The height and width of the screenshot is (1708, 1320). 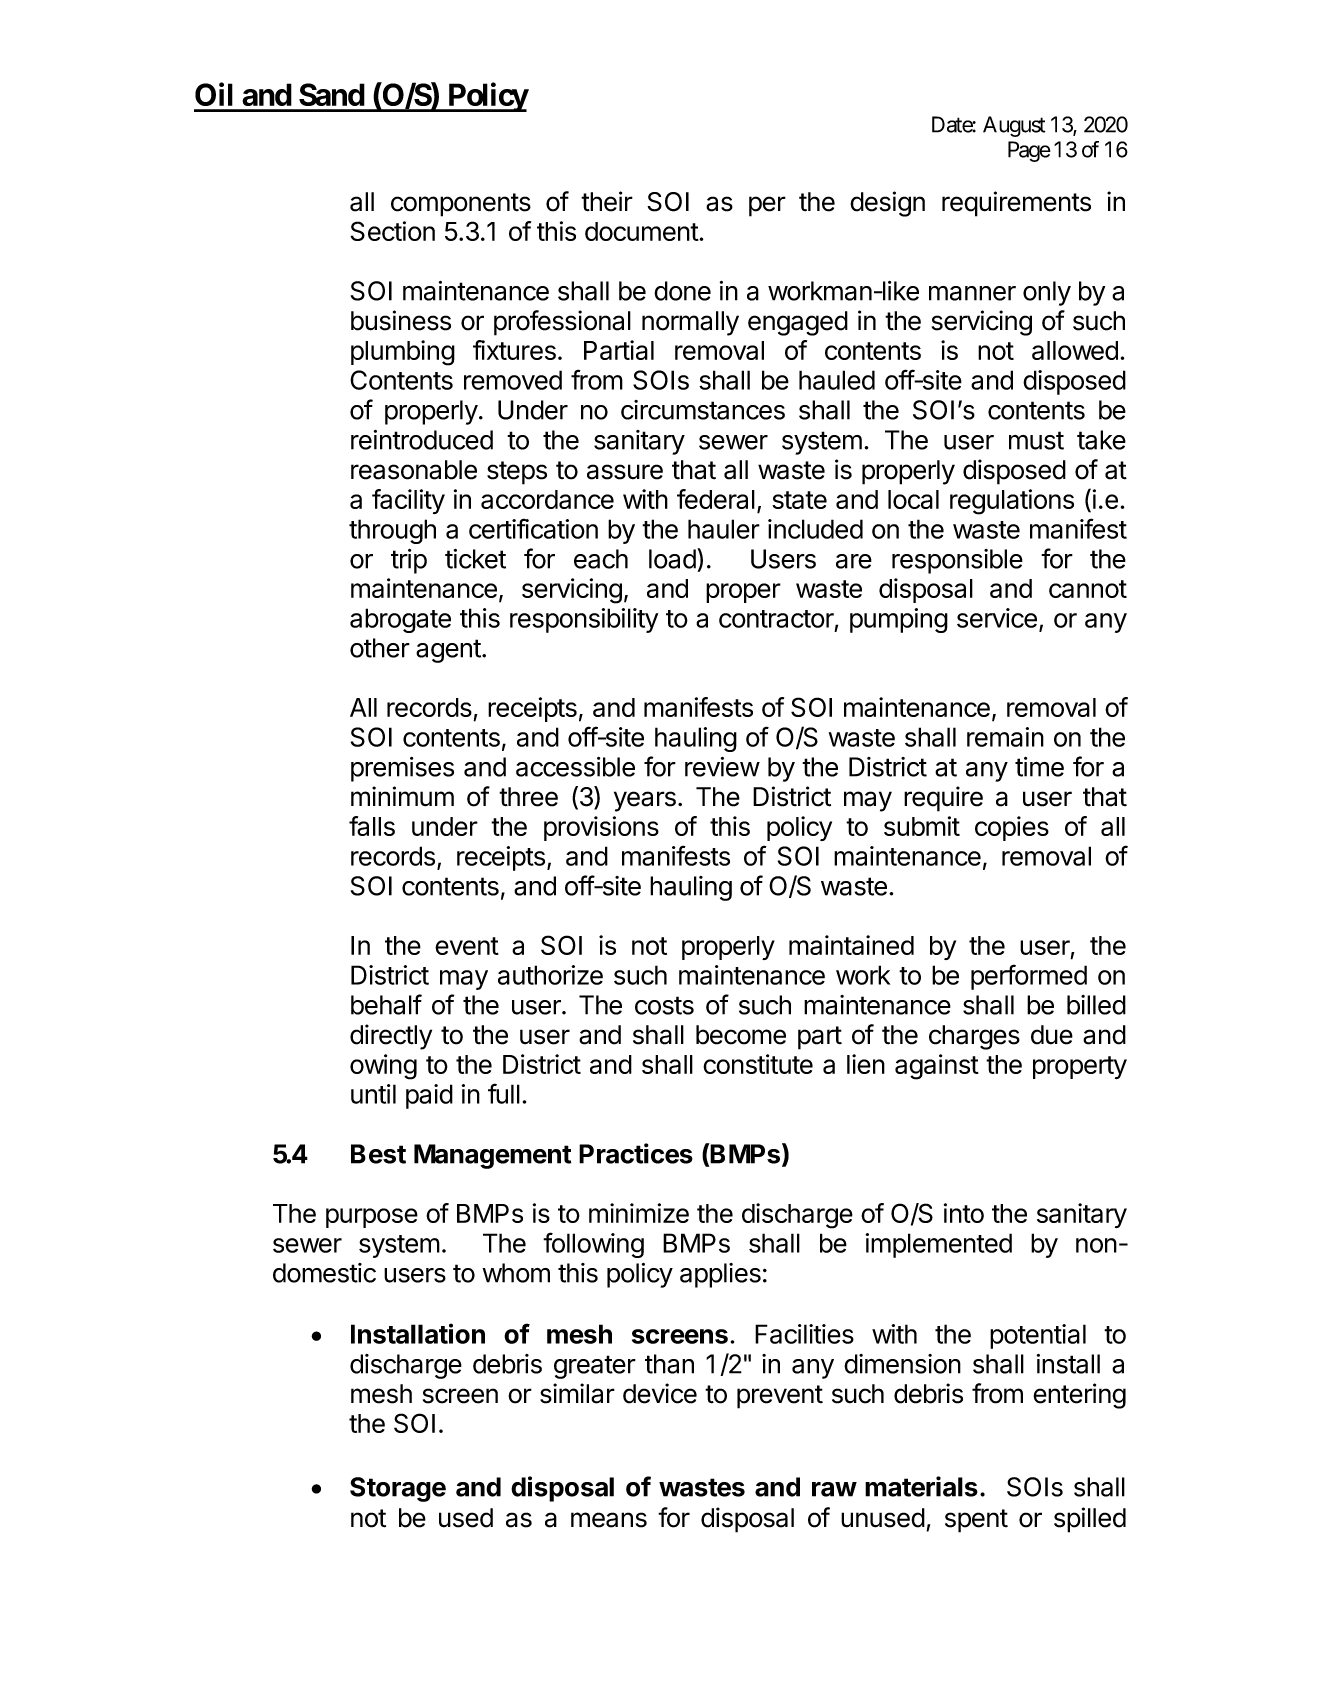 I want to click on paid, so click(x=429, y=1096).
